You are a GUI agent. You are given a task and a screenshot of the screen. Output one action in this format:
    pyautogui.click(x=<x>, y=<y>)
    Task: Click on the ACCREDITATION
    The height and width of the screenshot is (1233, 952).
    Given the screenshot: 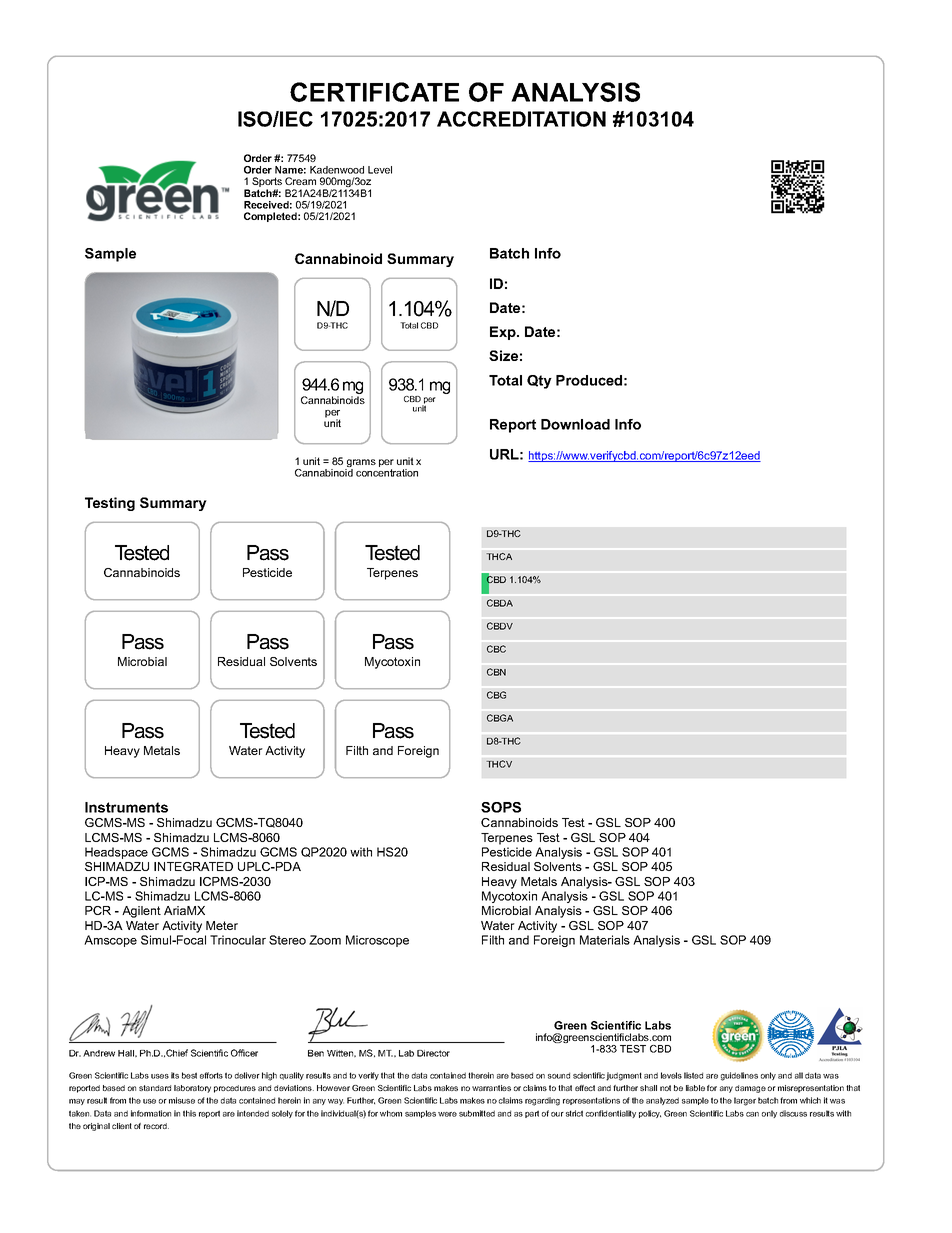 What is the action you would take?
    pyautogui.click(x=521, y=119)
